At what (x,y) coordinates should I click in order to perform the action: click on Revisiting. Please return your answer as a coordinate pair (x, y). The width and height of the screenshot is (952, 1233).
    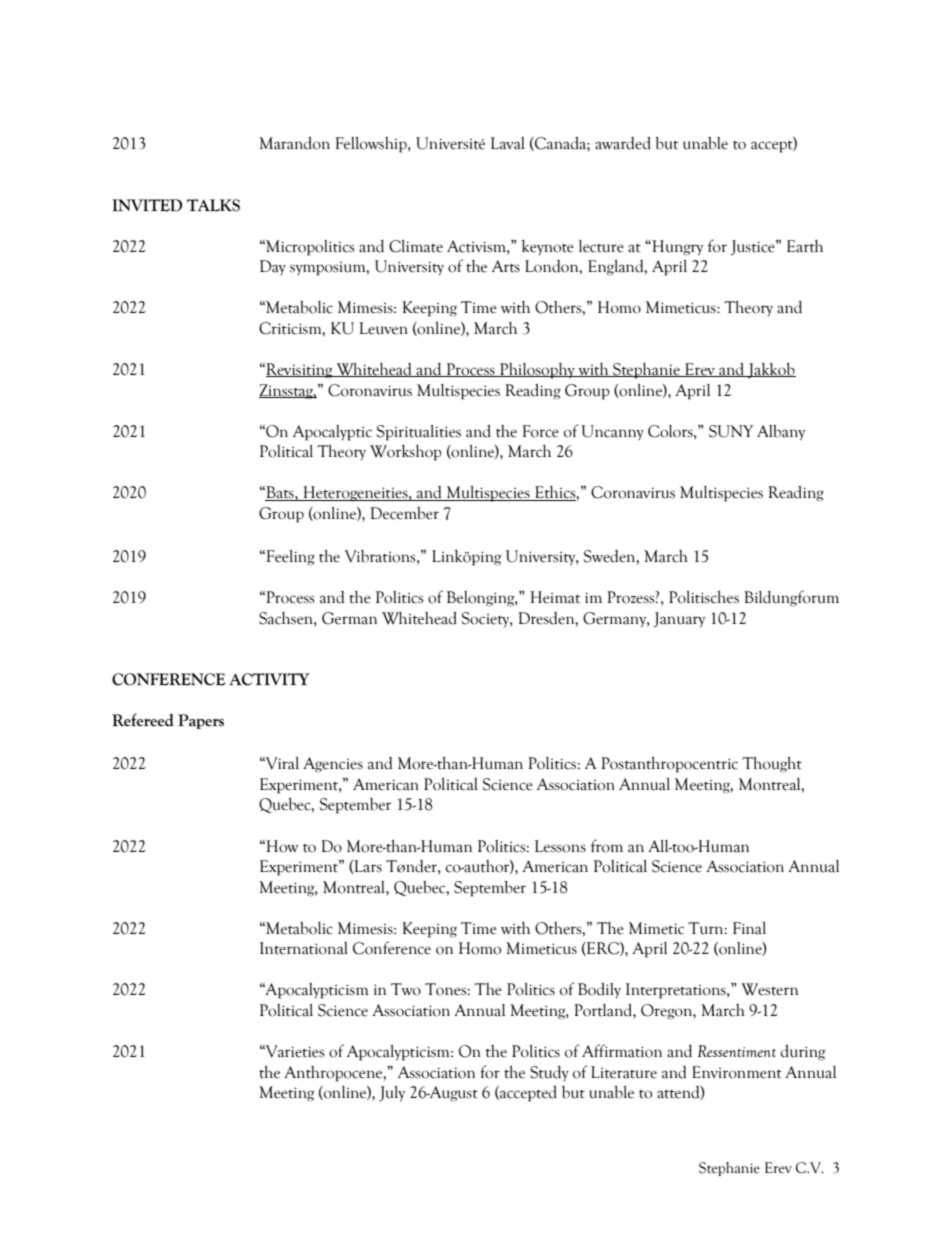
    Looking at the image, I should click on (299, 371).
